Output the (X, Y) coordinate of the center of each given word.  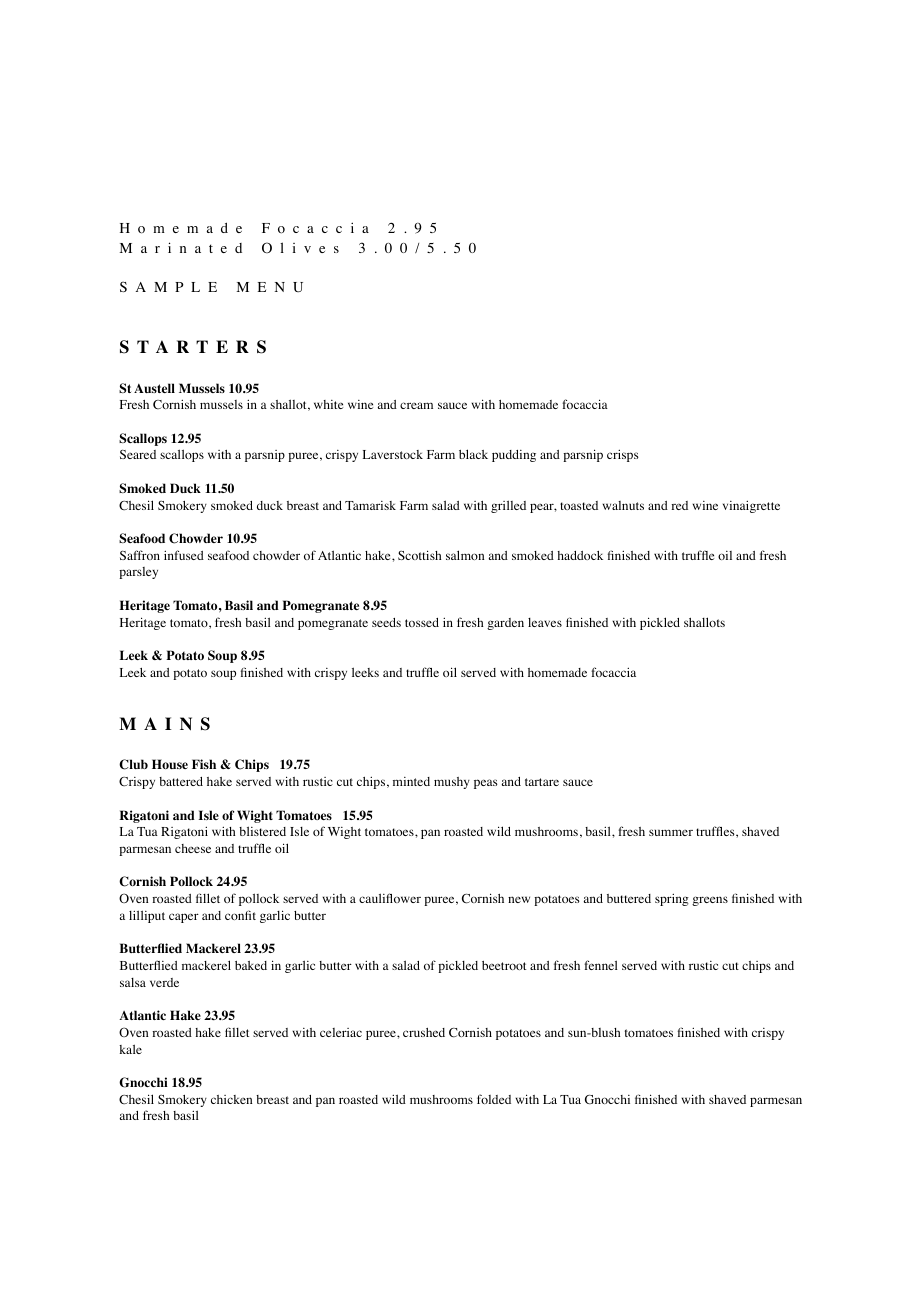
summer (671, 832)
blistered (262, 831)
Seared (138, 454)
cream (416, 405)
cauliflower (390, 898)
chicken (231, 1099)
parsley (138, 573)
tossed (422, 622)
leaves (545, 622)
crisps (623, 455)
